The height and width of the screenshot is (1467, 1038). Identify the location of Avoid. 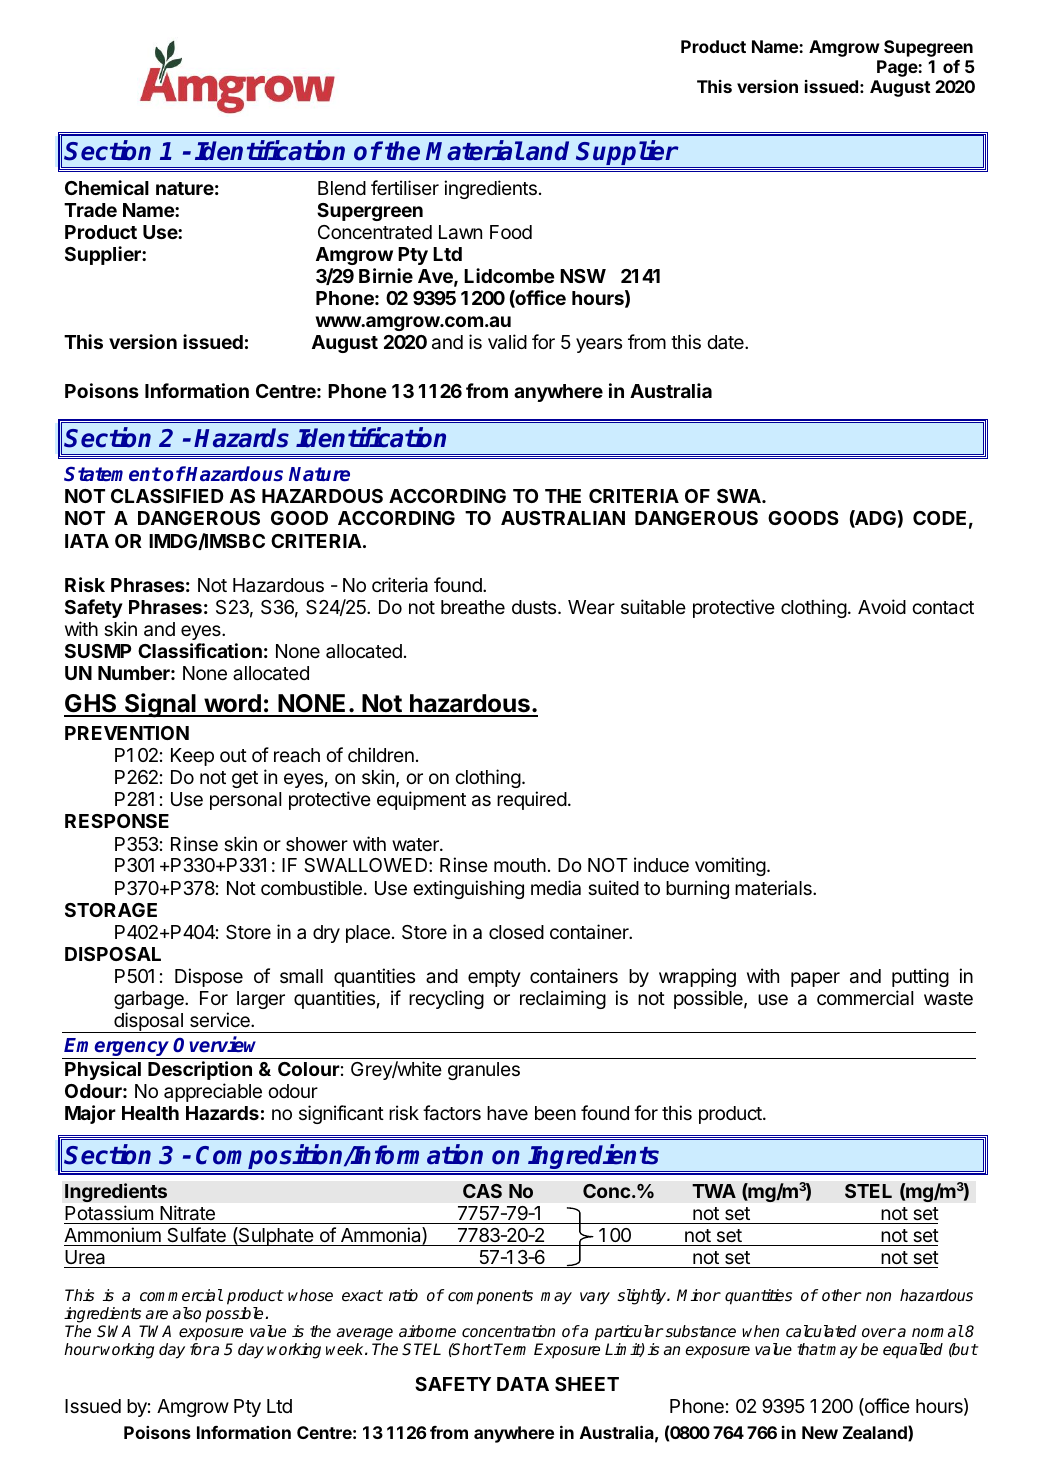
(882, 606).
